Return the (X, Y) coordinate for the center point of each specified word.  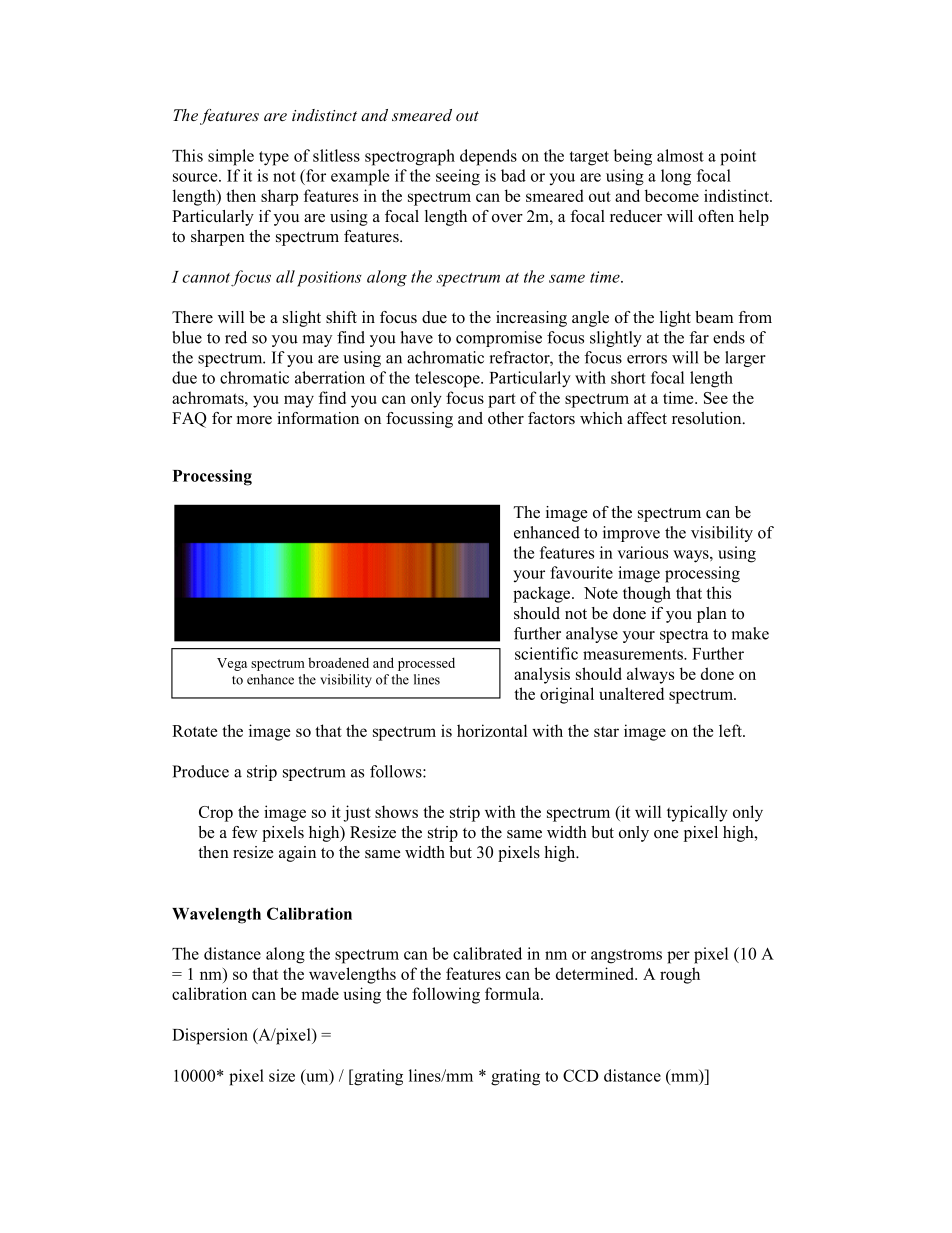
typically (697, 813)
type (274, 158)
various (642, 552)
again (297, 854)
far (699, 337)
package (543, 594)
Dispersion (210, 1036)
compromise (499, 339)
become (672, 195)
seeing (458, 177)
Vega (232, 664)
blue (187, 337)
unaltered (631, 693)
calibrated (487, 953)
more (254, 420)
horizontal (492, 730)
